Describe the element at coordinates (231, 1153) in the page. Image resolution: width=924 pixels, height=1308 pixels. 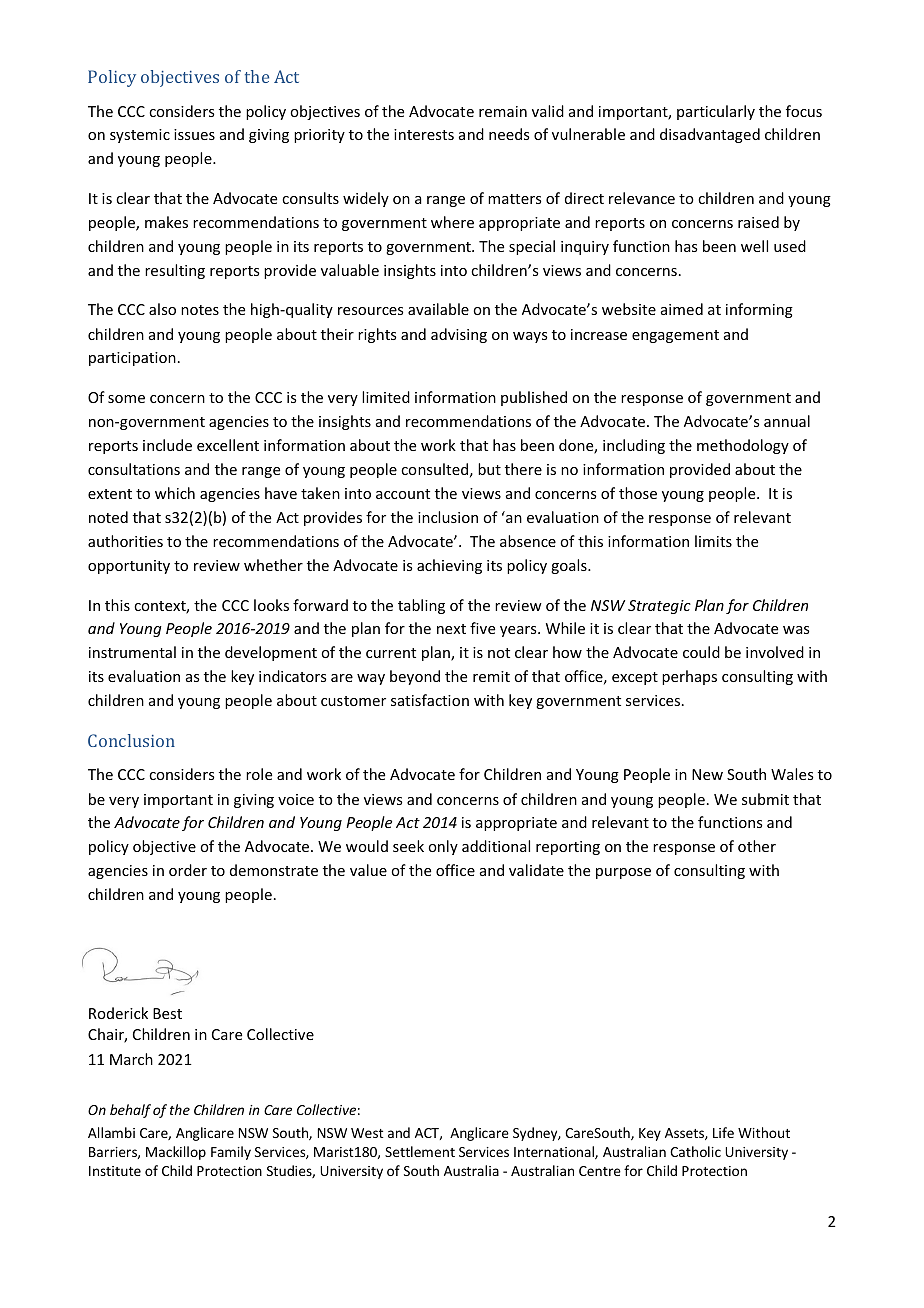
I see `Family` at that location.
